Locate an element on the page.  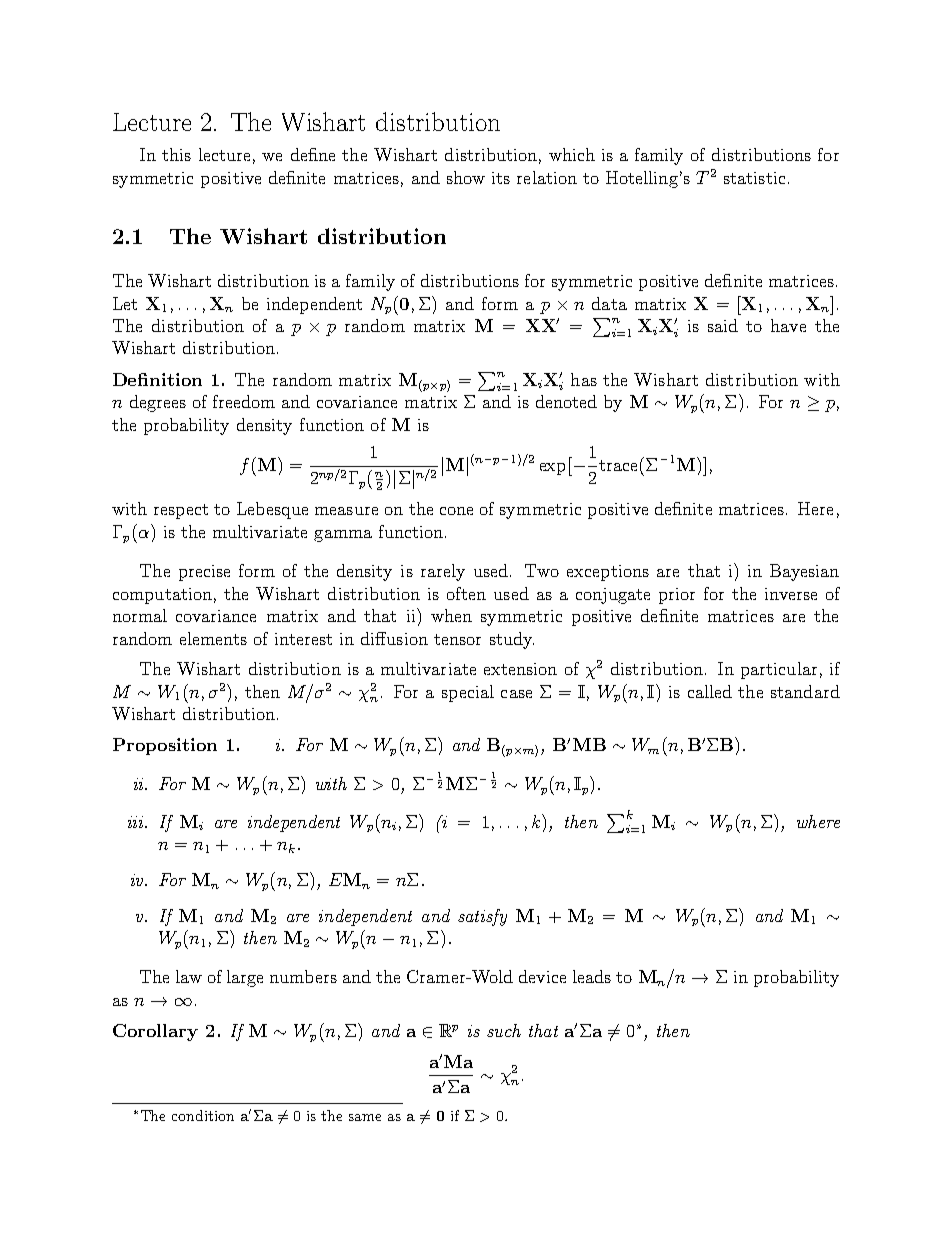
Proposition is located at coordinates (165, 746).
